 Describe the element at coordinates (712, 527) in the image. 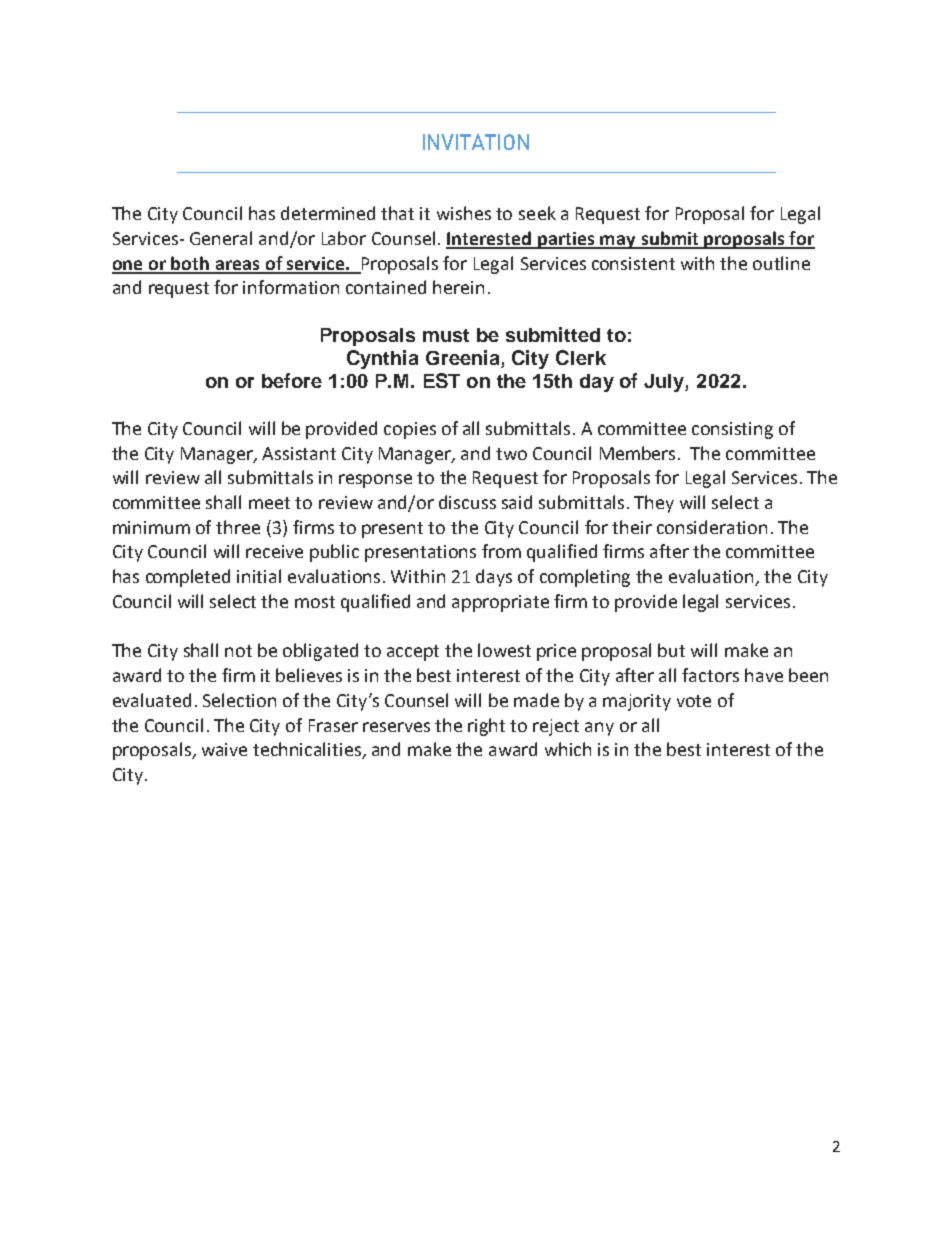

I see `consideration` at that location.
